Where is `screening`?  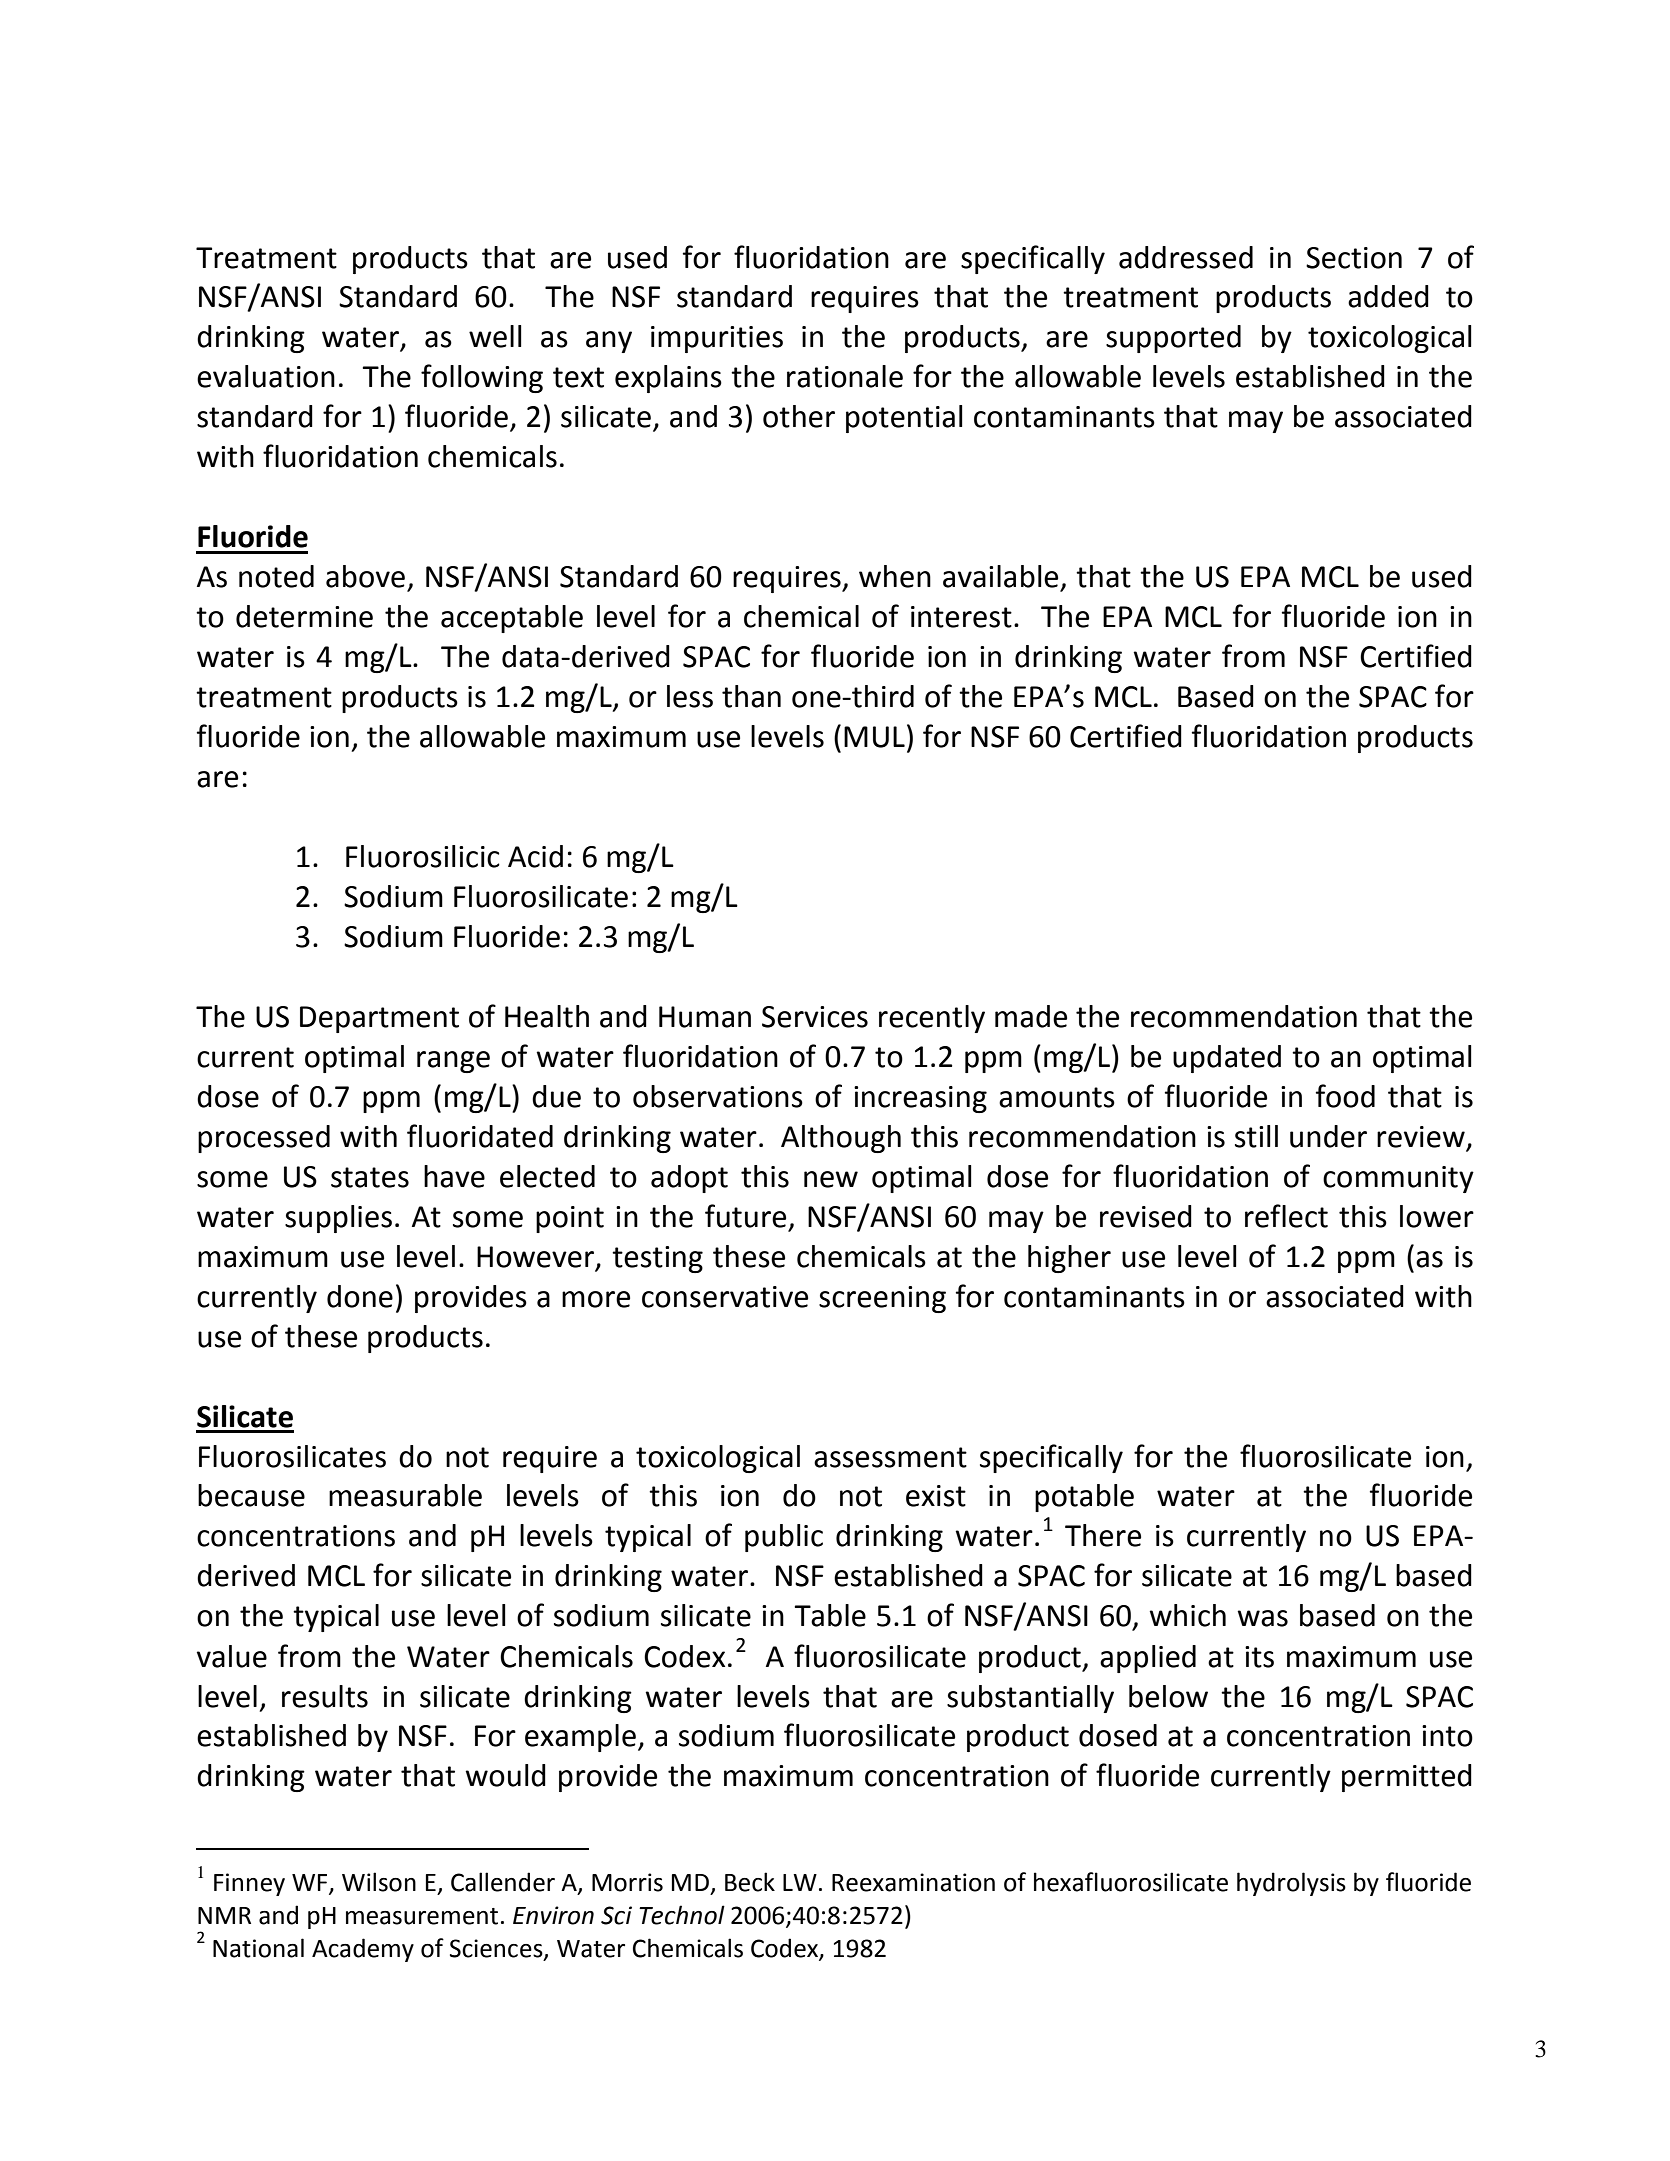 screening is located at coordinates (882, 1299).
